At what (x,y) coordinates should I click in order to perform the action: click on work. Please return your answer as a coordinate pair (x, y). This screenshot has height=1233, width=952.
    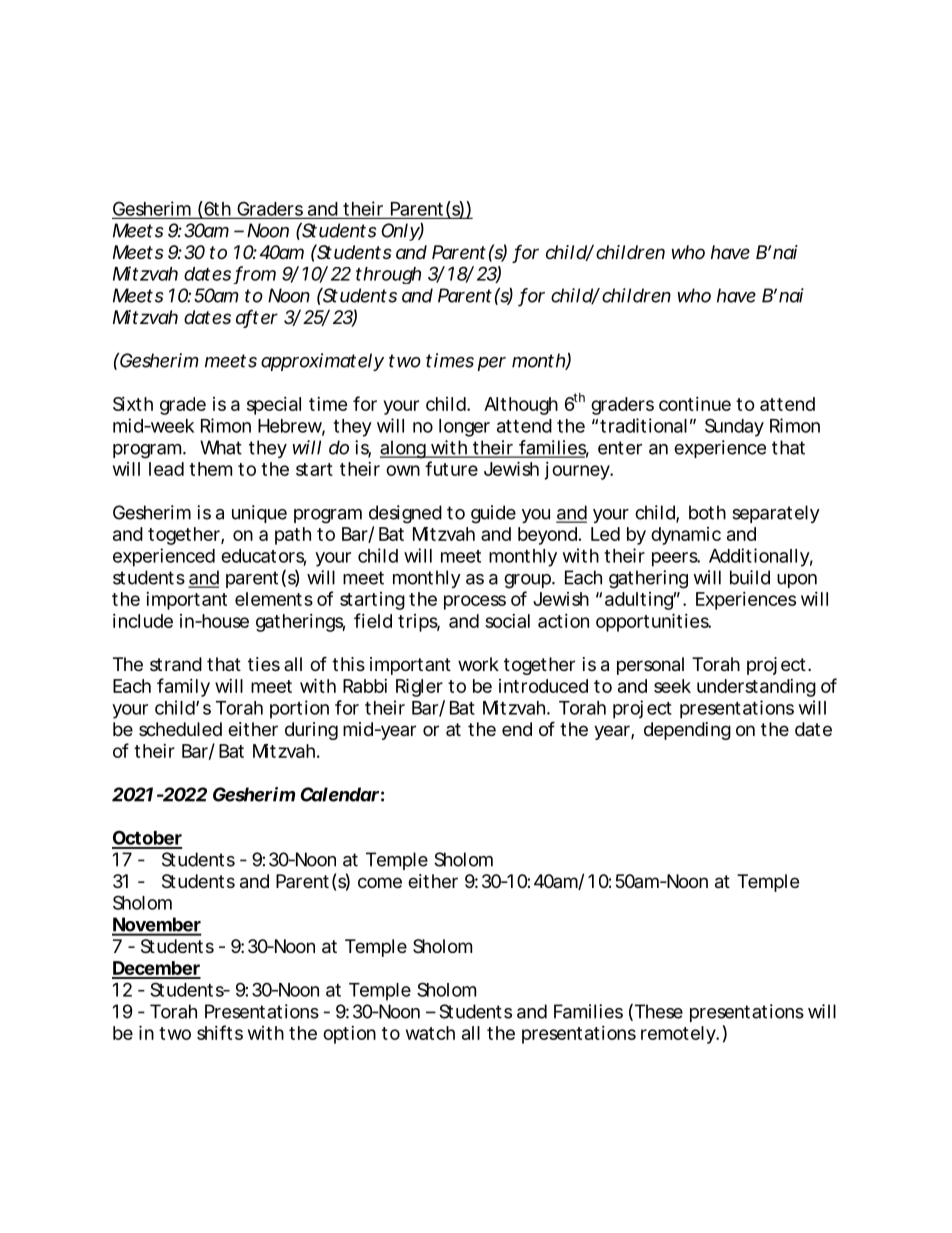
    Looking at the image, I should click on (478, 664).
